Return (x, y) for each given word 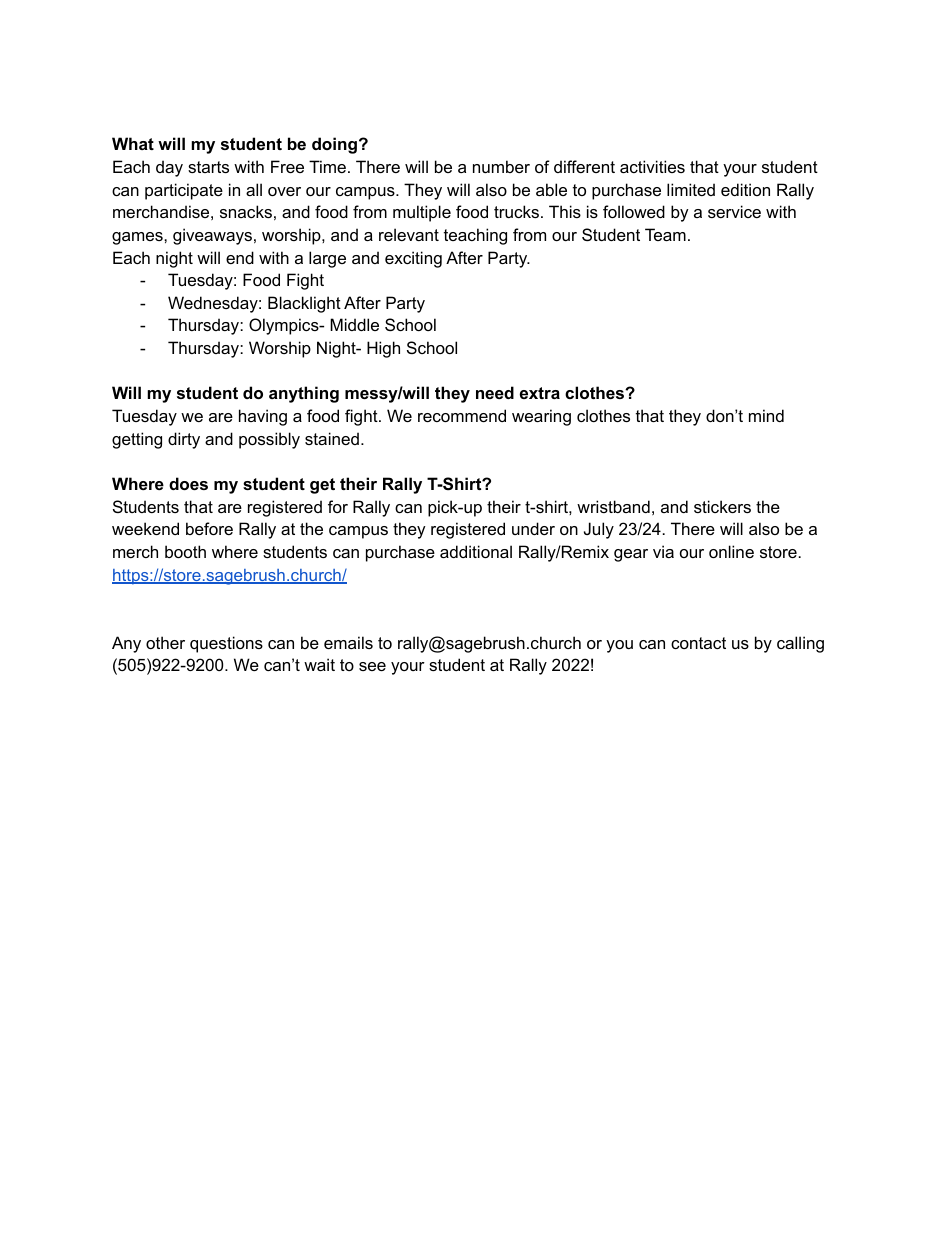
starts (208, 167)
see (372, 666)
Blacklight (304, 304)
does (188, 483)
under (533, 528)
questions (226, 644)
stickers (722, 506)
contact (698, 643)
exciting (413, 259)
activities (652, 166)
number (501, 166)
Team (665, 234)
